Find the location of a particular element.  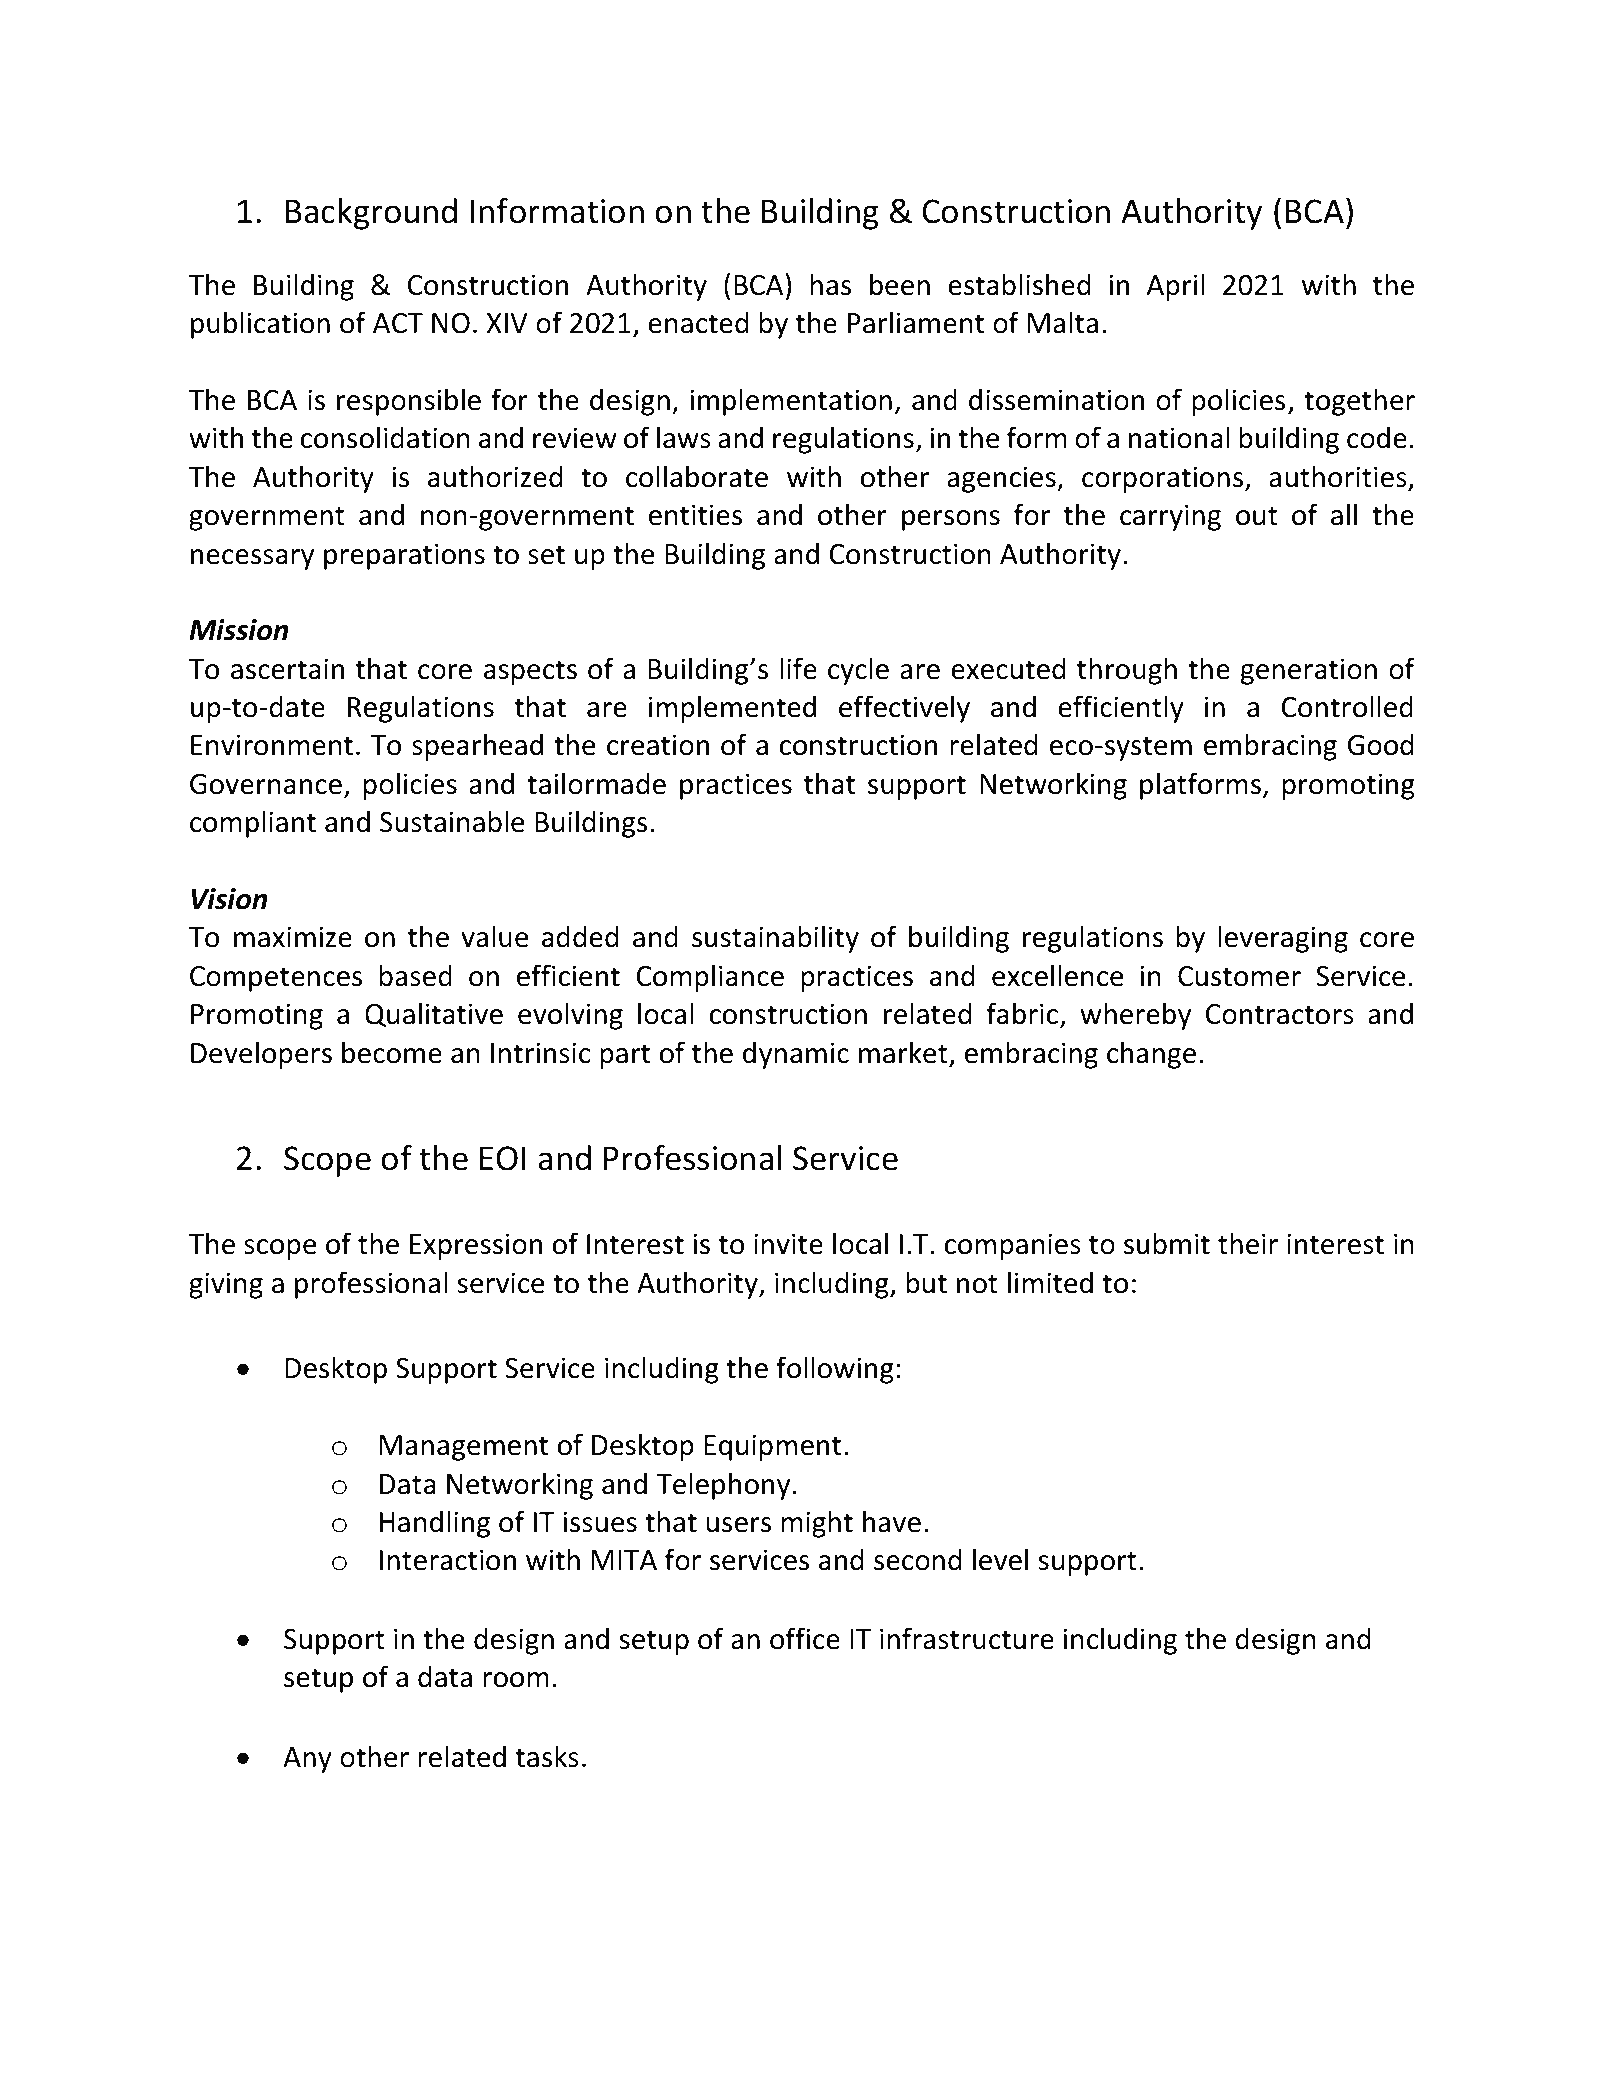

Expression is located at coordinates (476, 1246).
